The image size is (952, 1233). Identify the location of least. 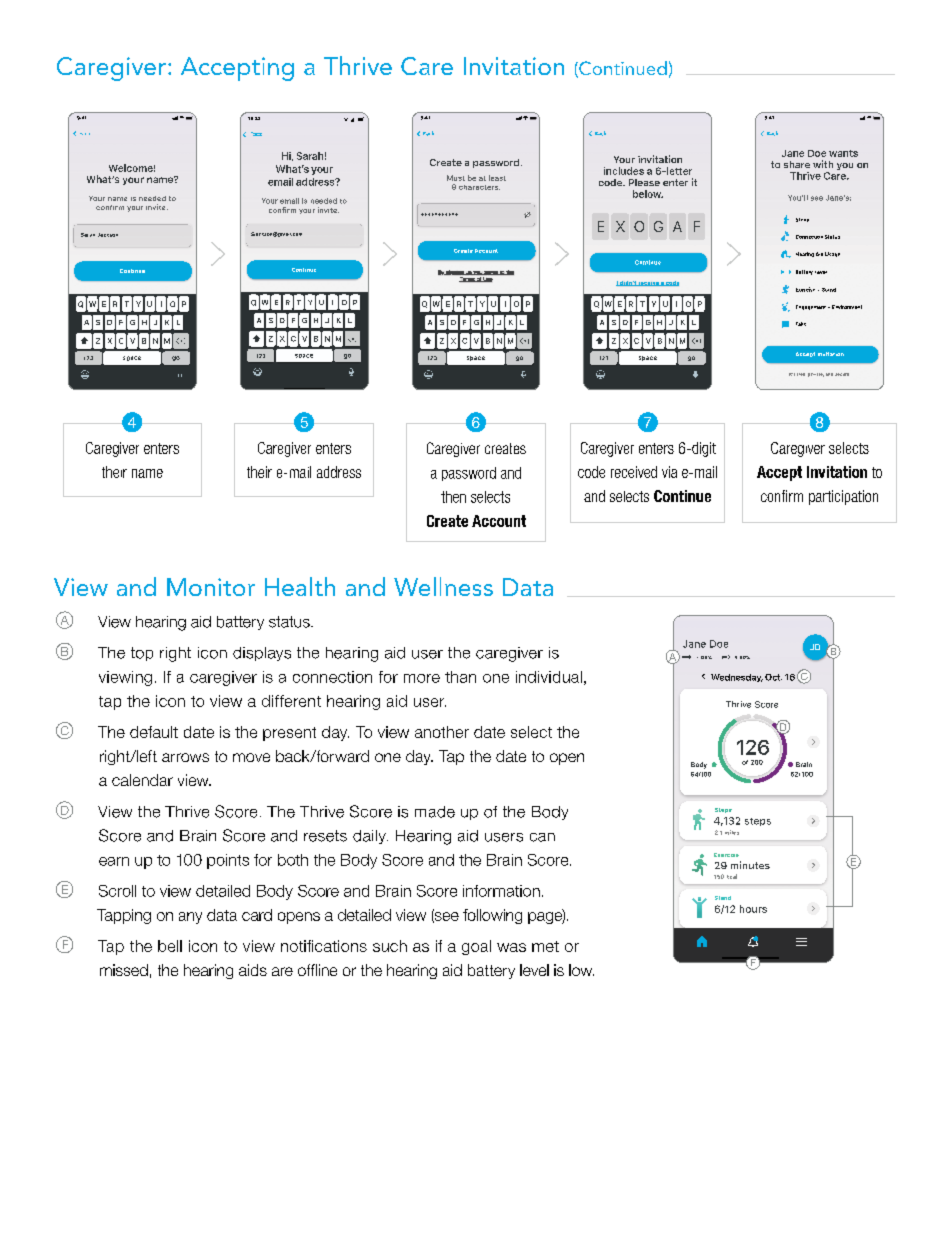
(497, 178).
